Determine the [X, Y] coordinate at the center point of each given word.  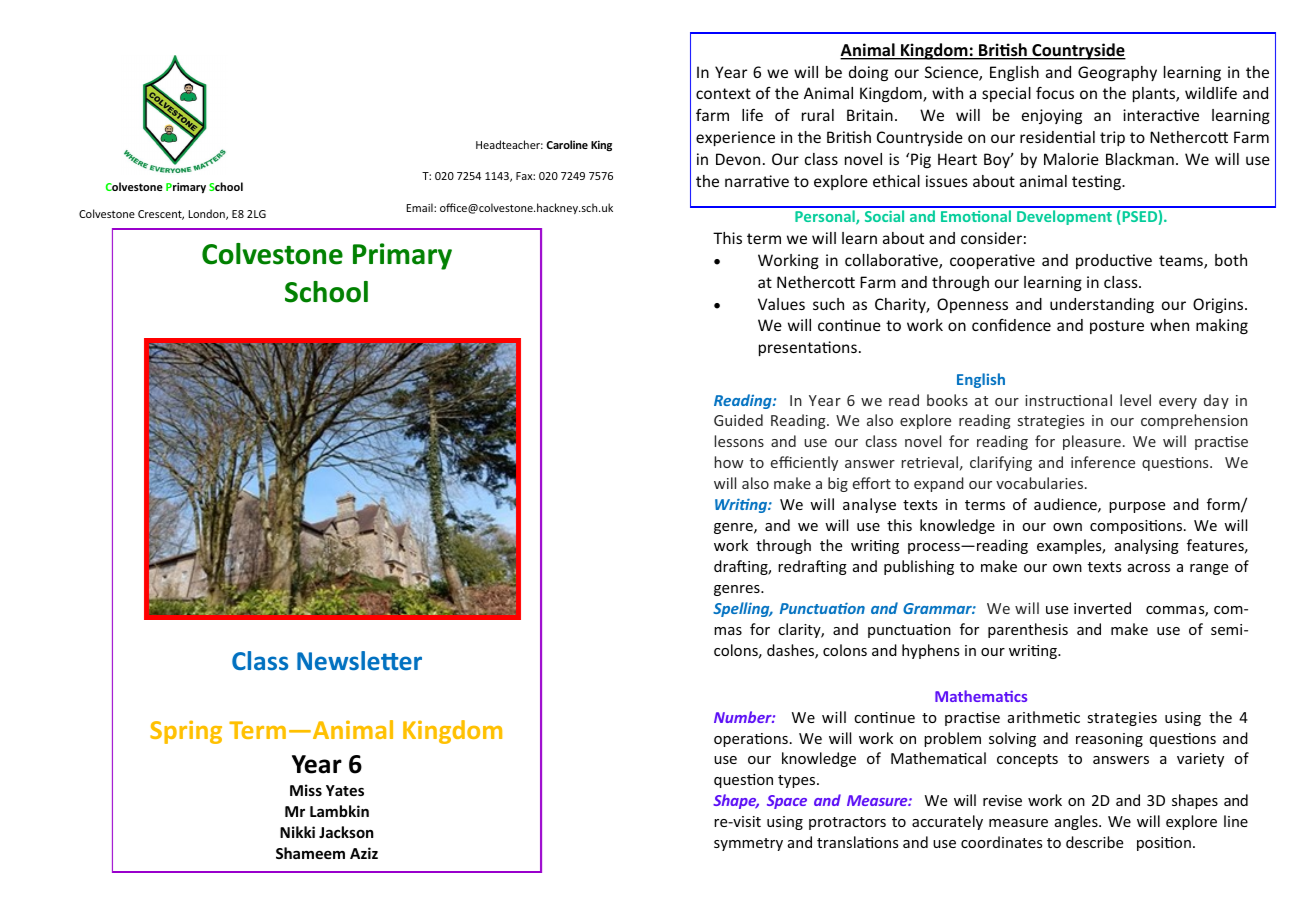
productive [1114, 261]
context [723, 93]
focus [1055, 92]
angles [1077, 822]
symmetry [748, 844]
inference [1103, 462]
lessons [739, 441]
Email [421, 207]
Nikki [297, 832]
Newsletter [359, 660]
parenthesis [1028, 630]
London [208, 214]
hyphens [930, 651]
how [729, 462]
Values [781, 304]
